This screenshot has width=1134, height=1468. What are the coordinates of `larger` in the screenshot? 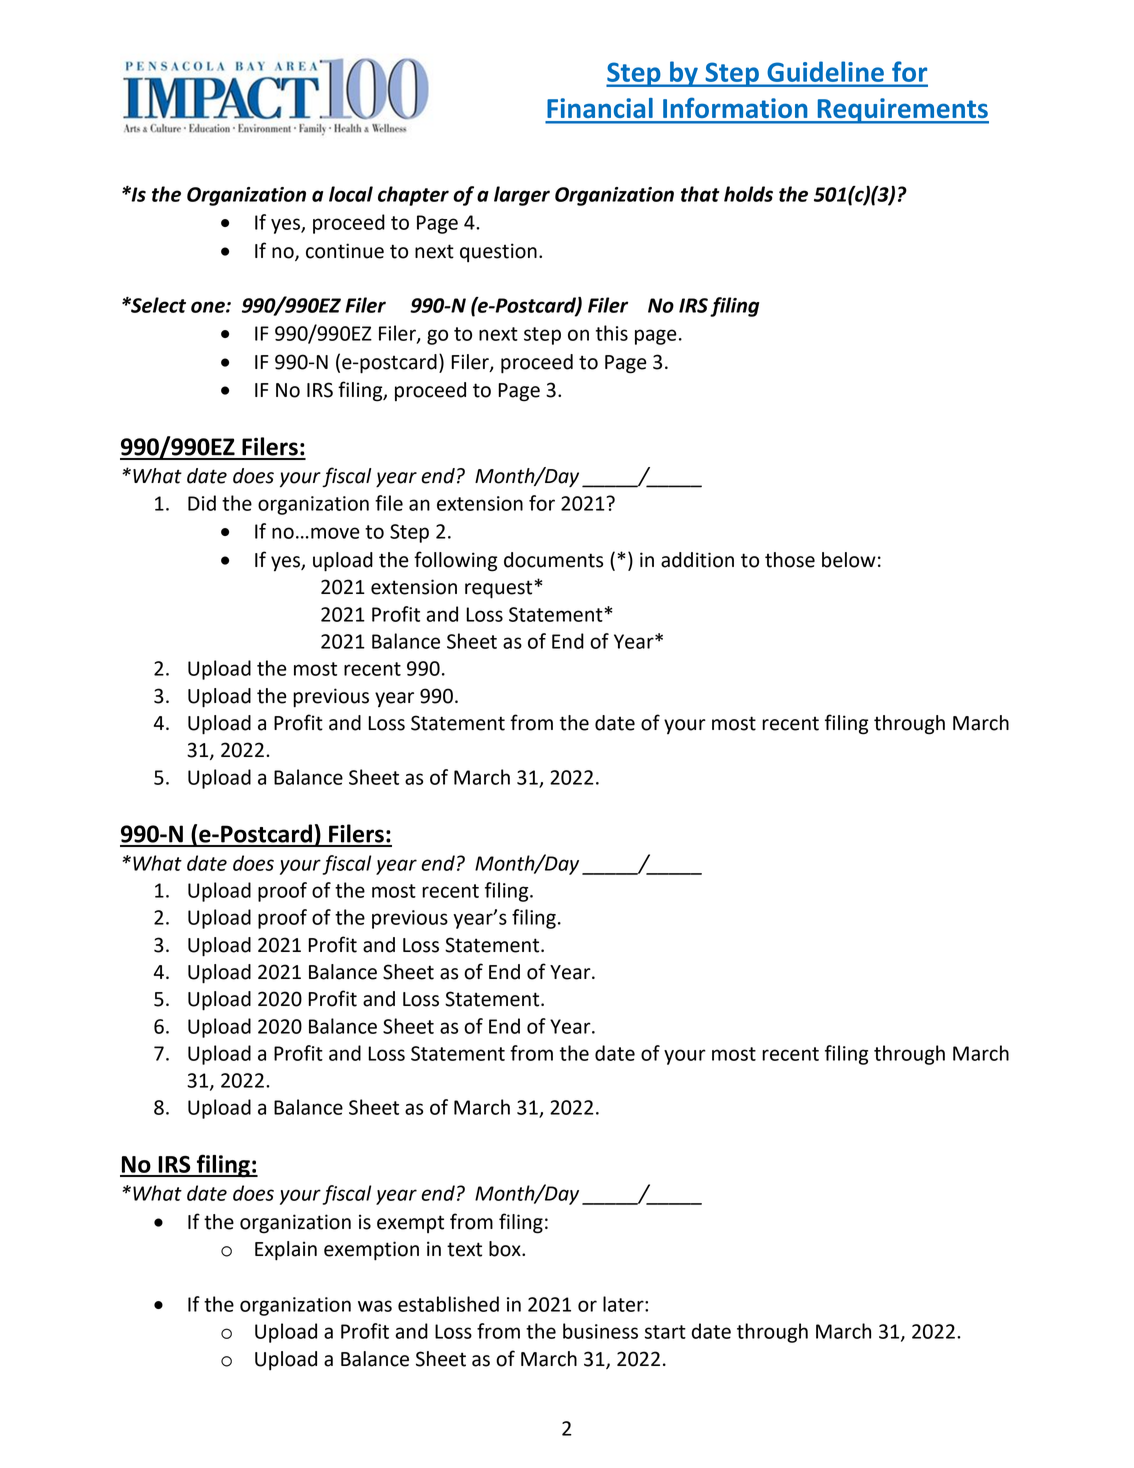 It's located at (522, 196).
